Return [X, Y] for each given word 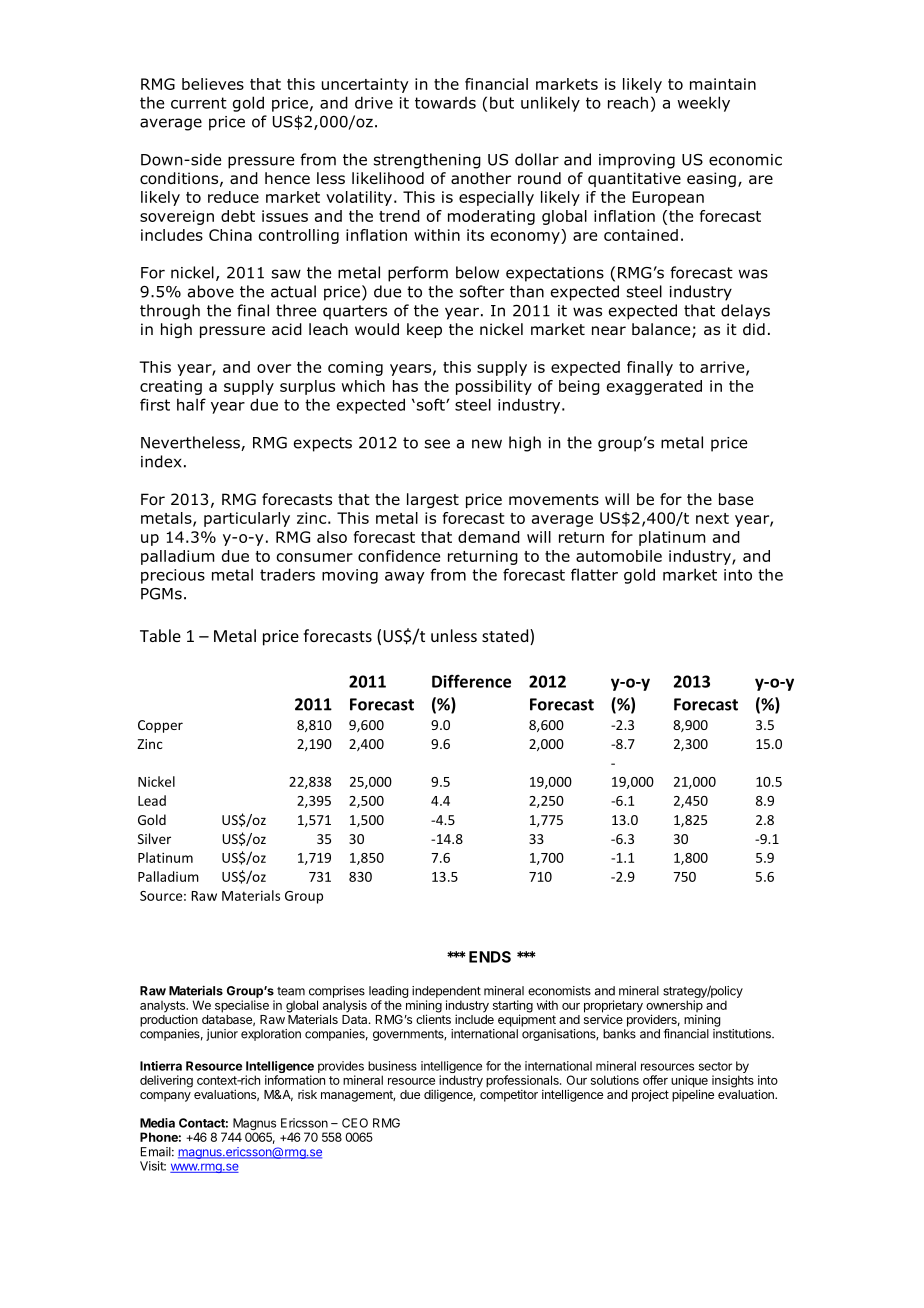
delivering [166, 1081]
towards [445, 103]
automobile [619, 556]
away [405, 578]
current [199, 103]
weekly [703, 104]
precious [173, 576]
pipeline [693, 1095]
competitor [509, 1095]
